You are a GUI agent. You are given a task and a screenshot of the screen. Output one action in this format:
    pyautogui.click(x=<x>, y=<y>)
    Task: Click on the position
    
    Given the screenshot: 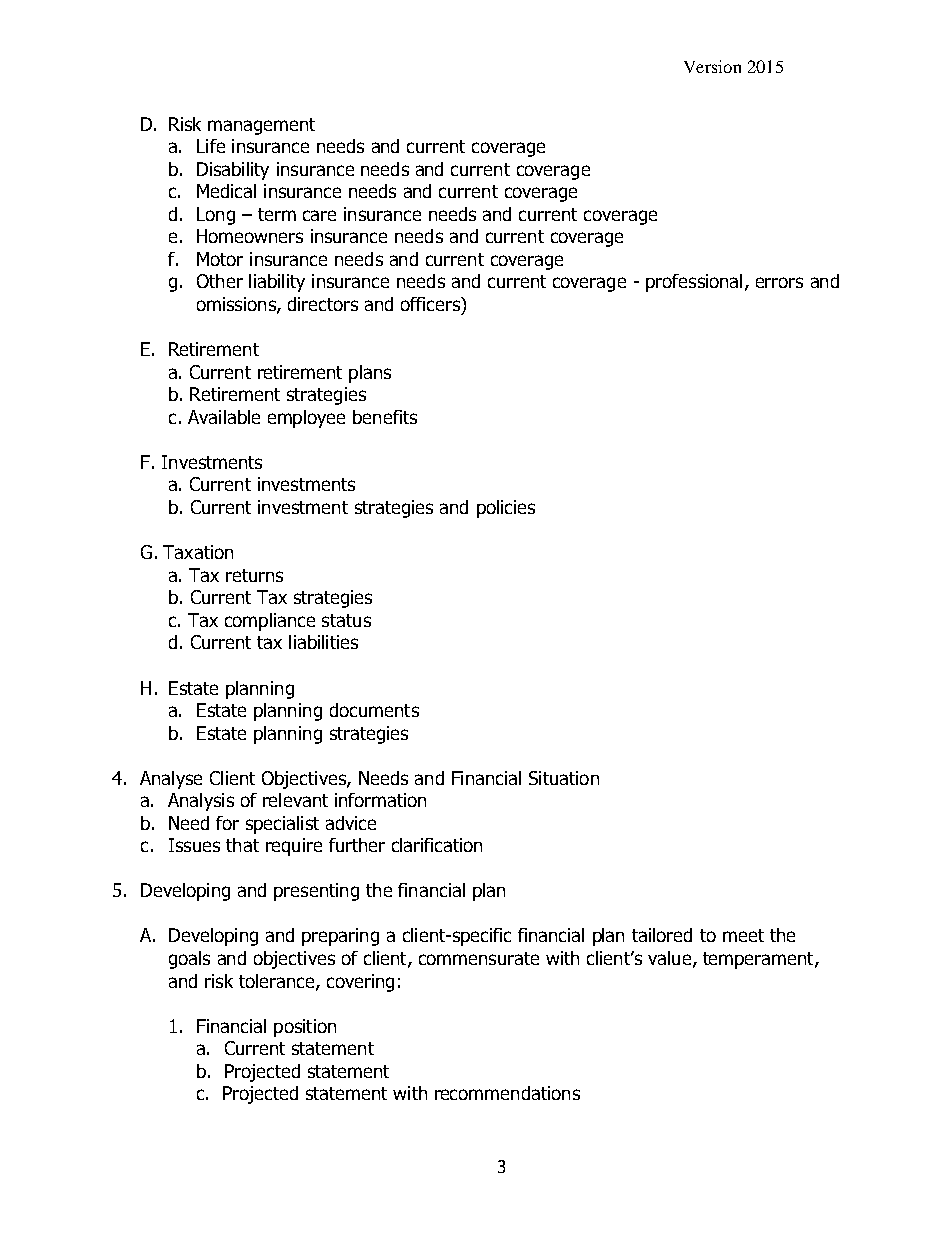 What is the action you would take?
    pyautogui.click(x=305, y=1028)
